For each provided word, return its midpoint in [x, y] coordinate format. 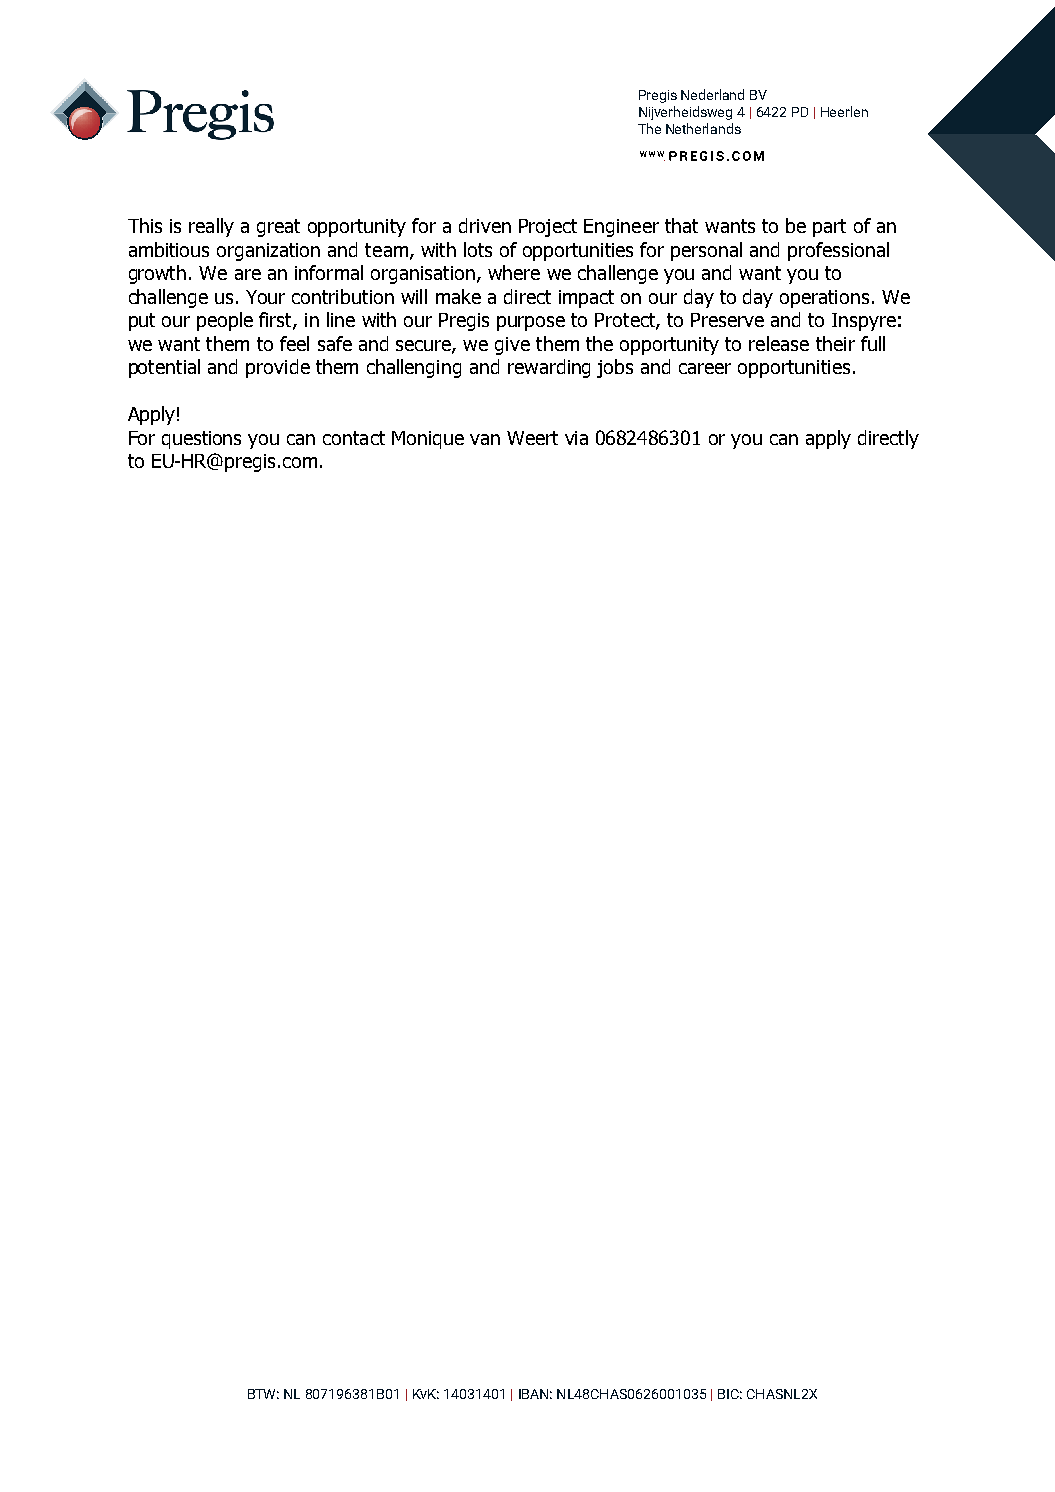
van [485, 439]
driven [485, 225]
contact [354, 438]
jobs [615, 368]
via [576, 438]
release [779, 343]
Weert [532, 438]
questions [201, 440]
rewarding [549, 368]
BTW [263, 1394]
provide [278, 368]
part [829, 228]
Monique [428, 440]
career [705, 368]
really [211, 227]
